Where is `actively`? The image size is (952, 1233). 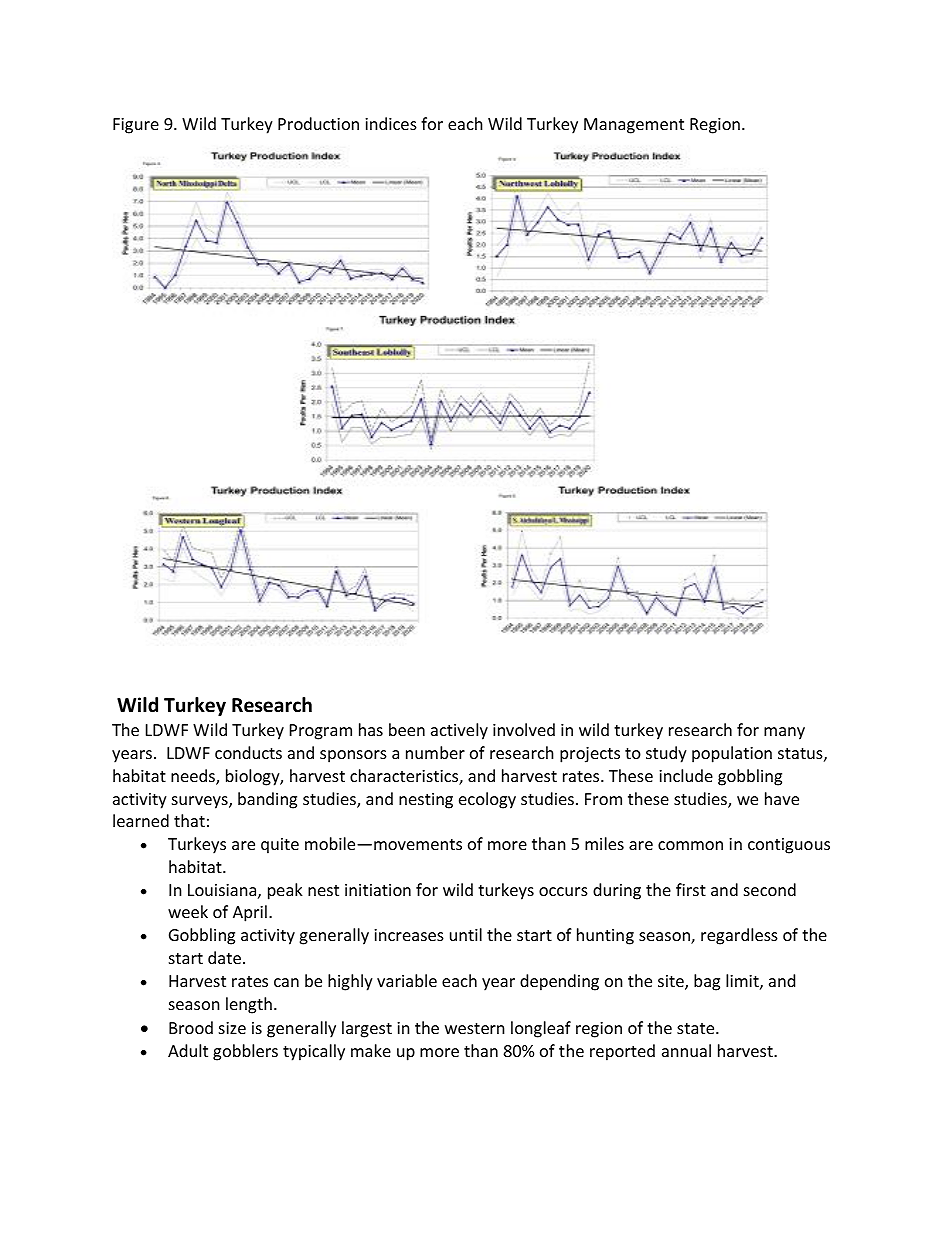 actively is located at coordinates (459, 731).
